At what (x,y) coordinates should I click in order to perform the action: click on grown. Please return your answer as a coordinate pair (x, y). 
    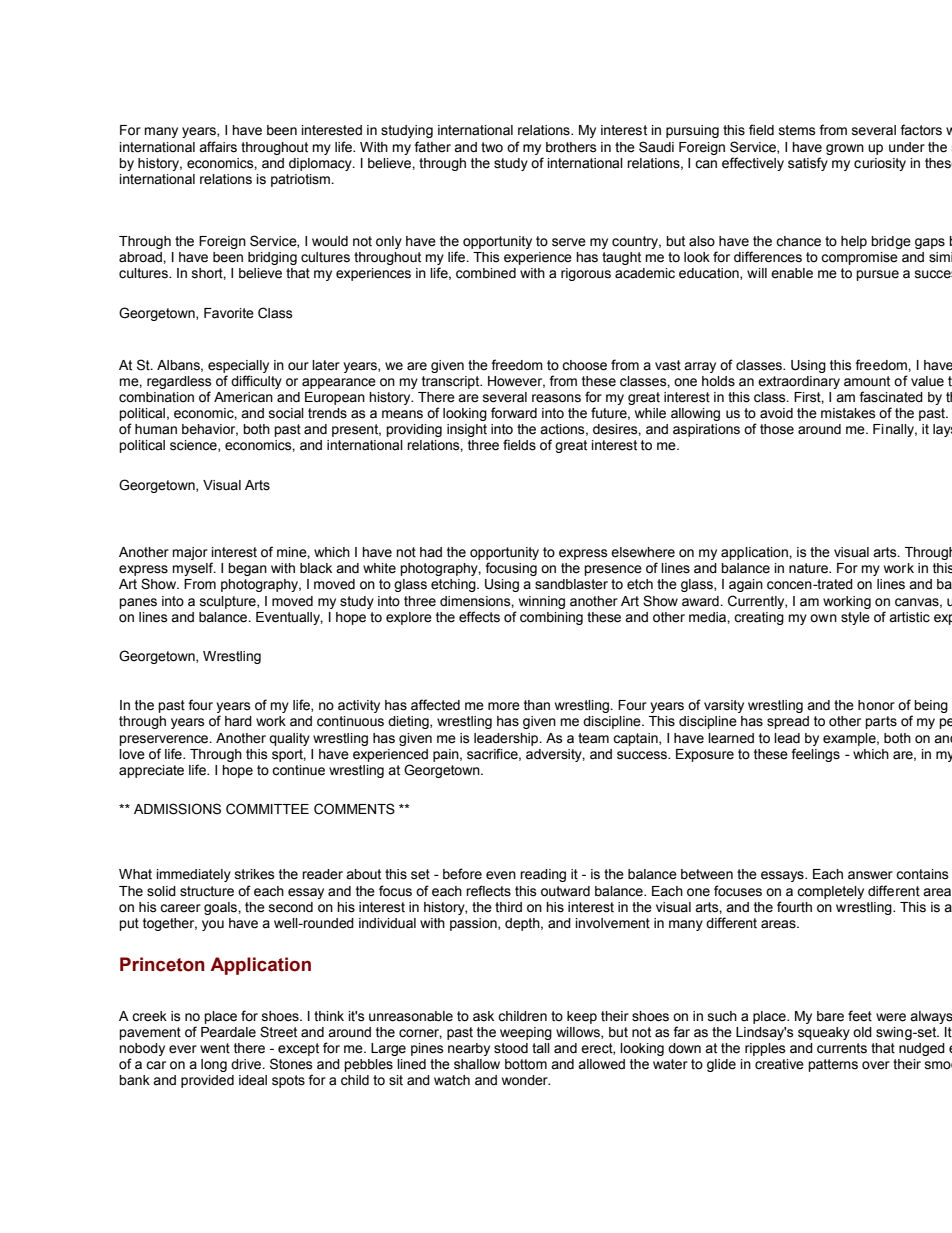
    Looking at the image, I should click on (845, 149).
